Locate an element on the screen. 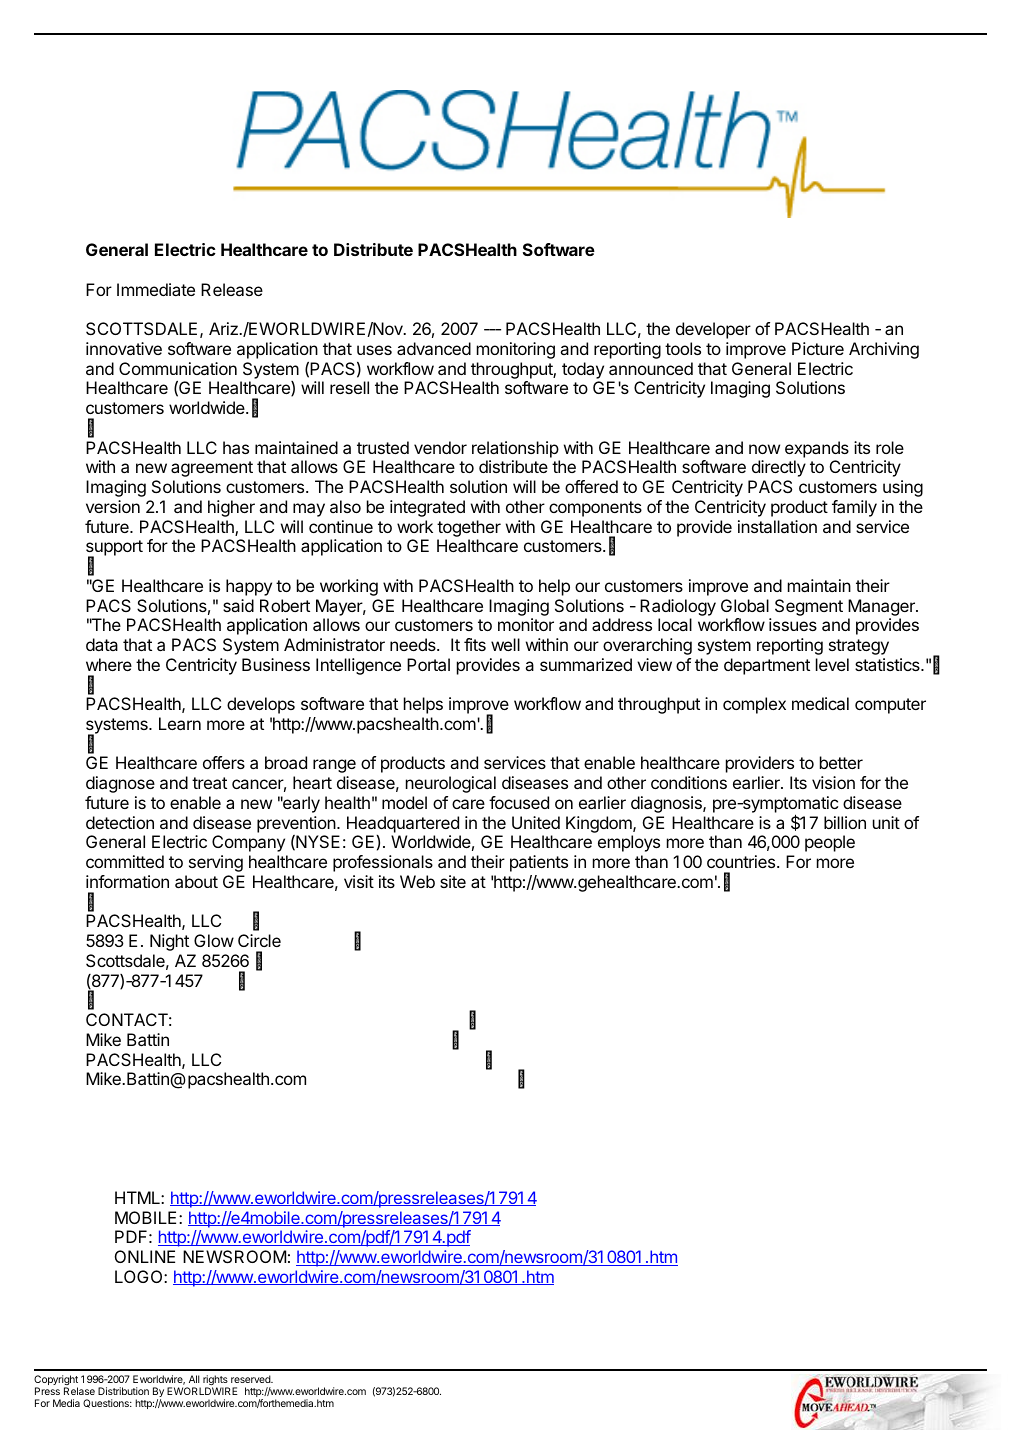 Image resolution: width=1017 pixels, height=1438 pixels. Picture is located at coordinates (818, 348).
